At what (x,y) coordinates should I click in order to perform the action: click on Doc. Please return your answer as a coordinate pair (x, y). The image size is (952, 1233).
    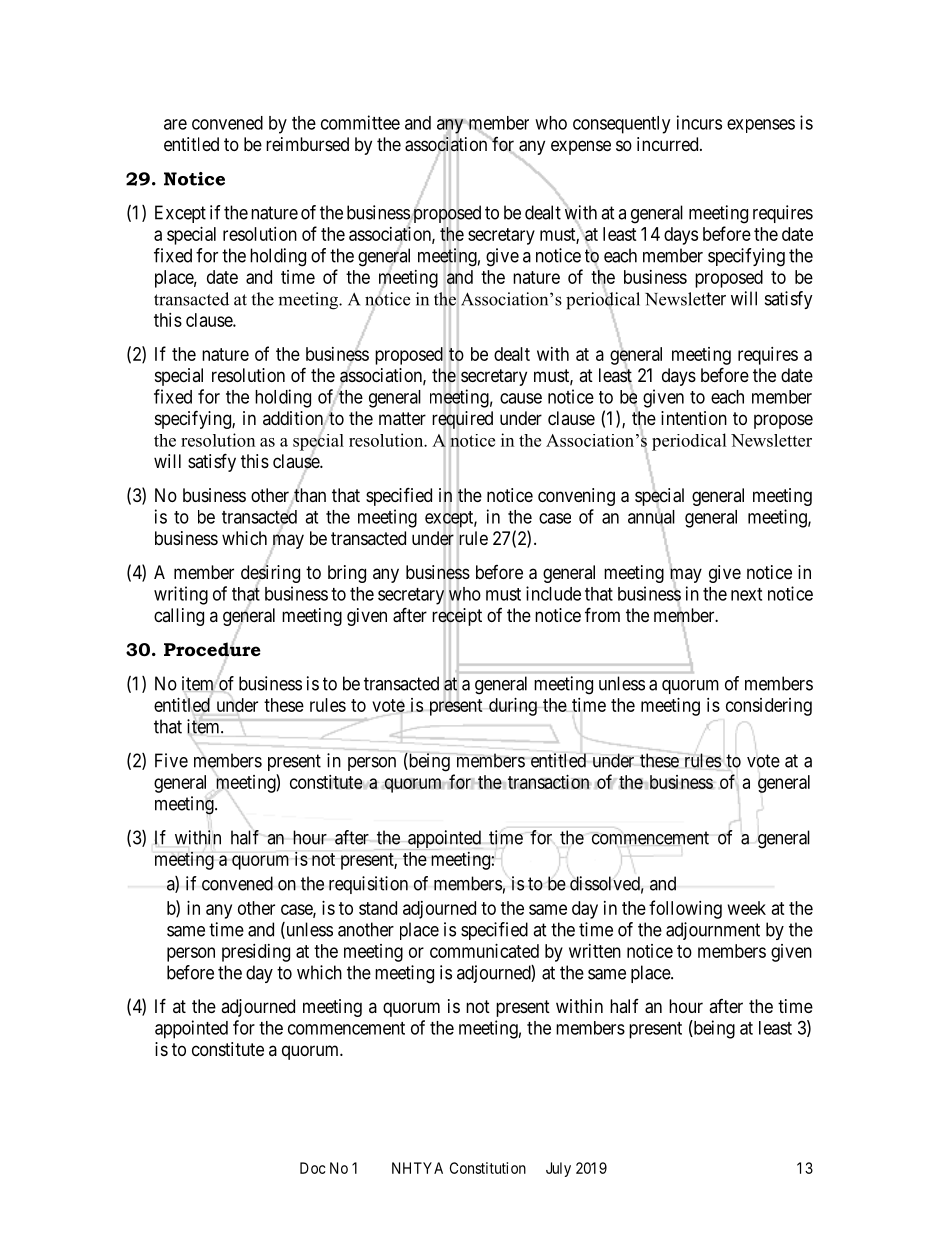
    Looking at the image, I should click on (312, 1168).
